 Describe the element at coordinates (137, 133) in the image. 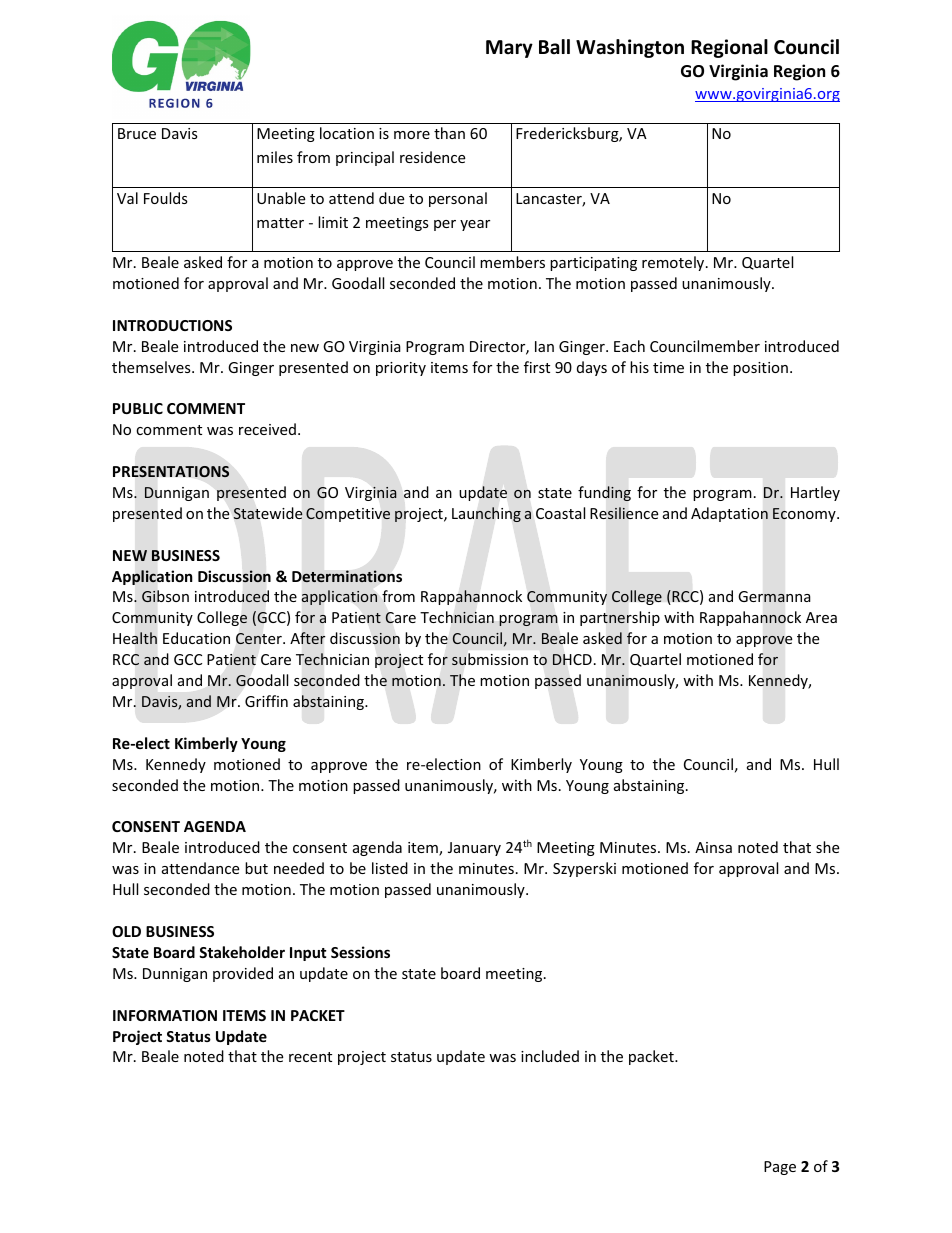

I see `Bruce` at that location.
